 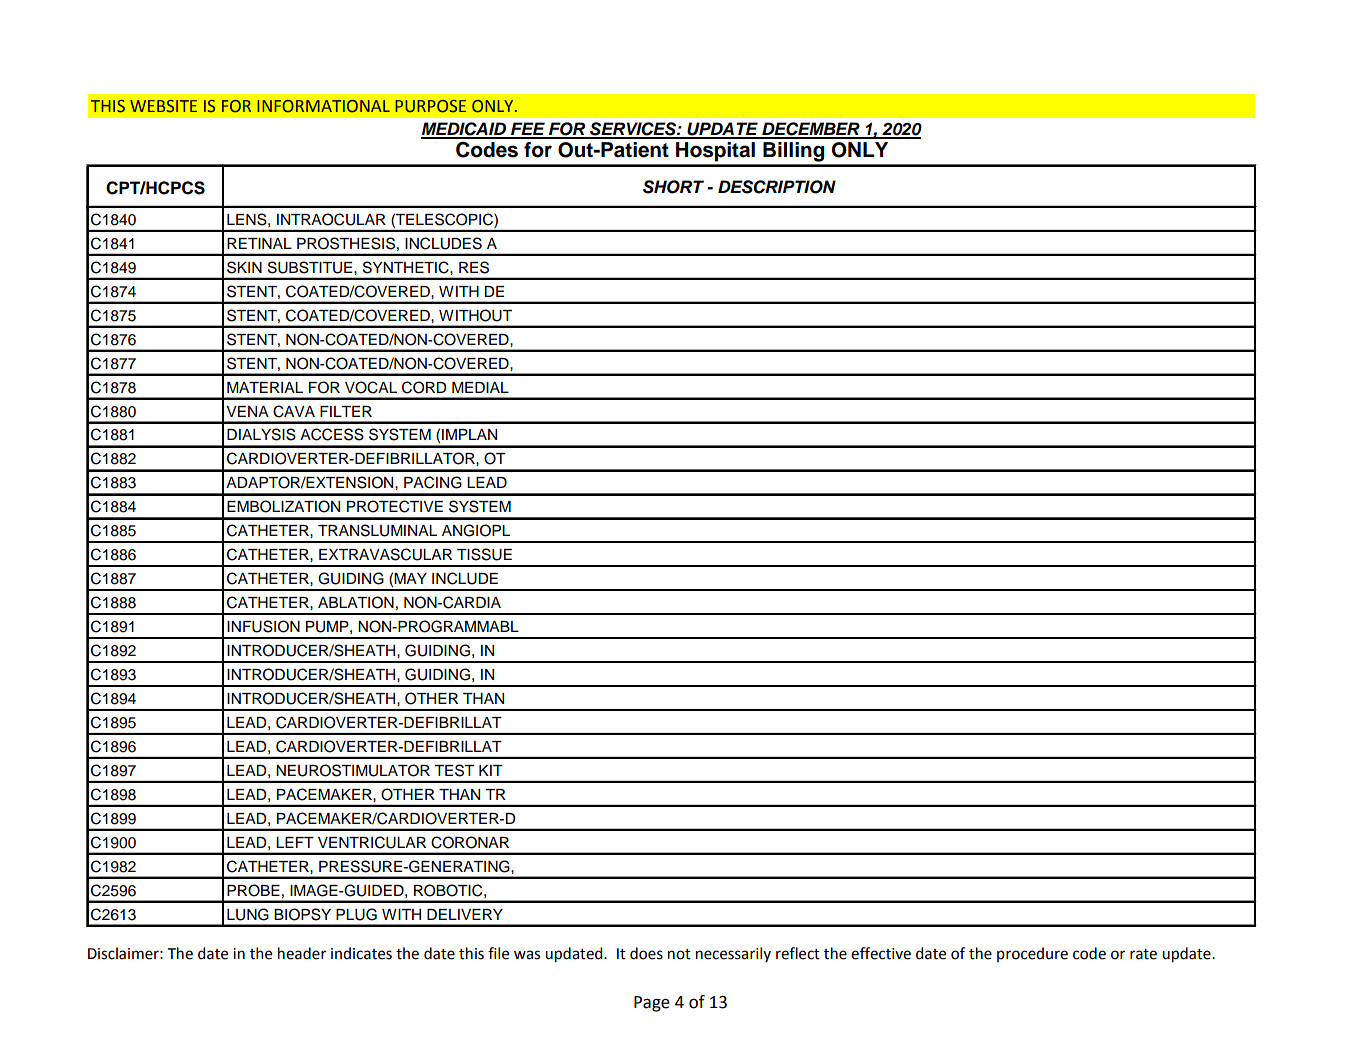 I want to click on MEDIAL, so click(x=480, y=387).
